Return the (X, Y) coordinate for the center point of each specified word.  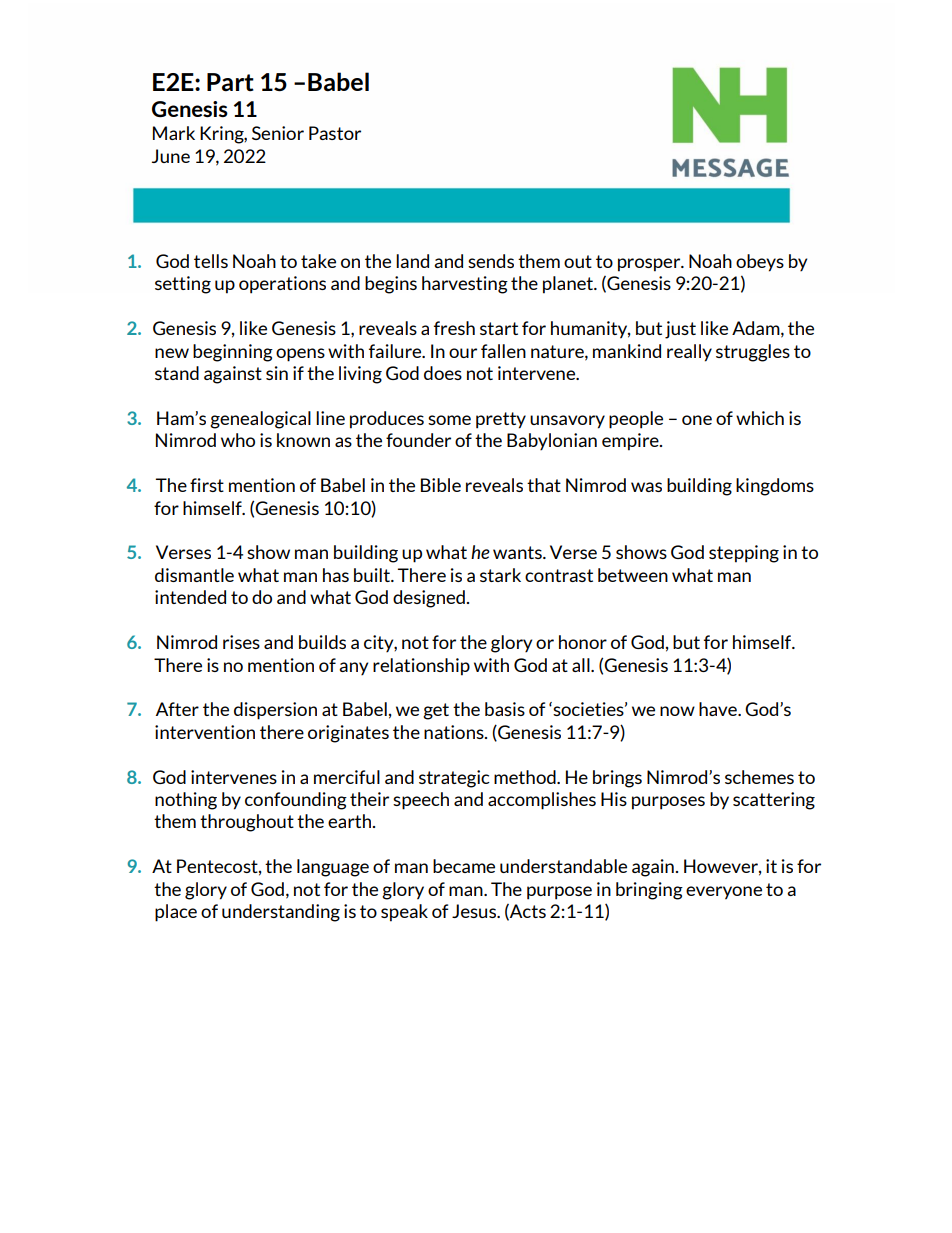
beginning (233, 353)
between (633, 575)
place (176, 913)
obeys (760, 263)
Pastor (335, 133)
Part (230, 82)
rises (241, 642)
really (689, 353)
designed (429, 599)
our (463, 353)
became (464, 866)
